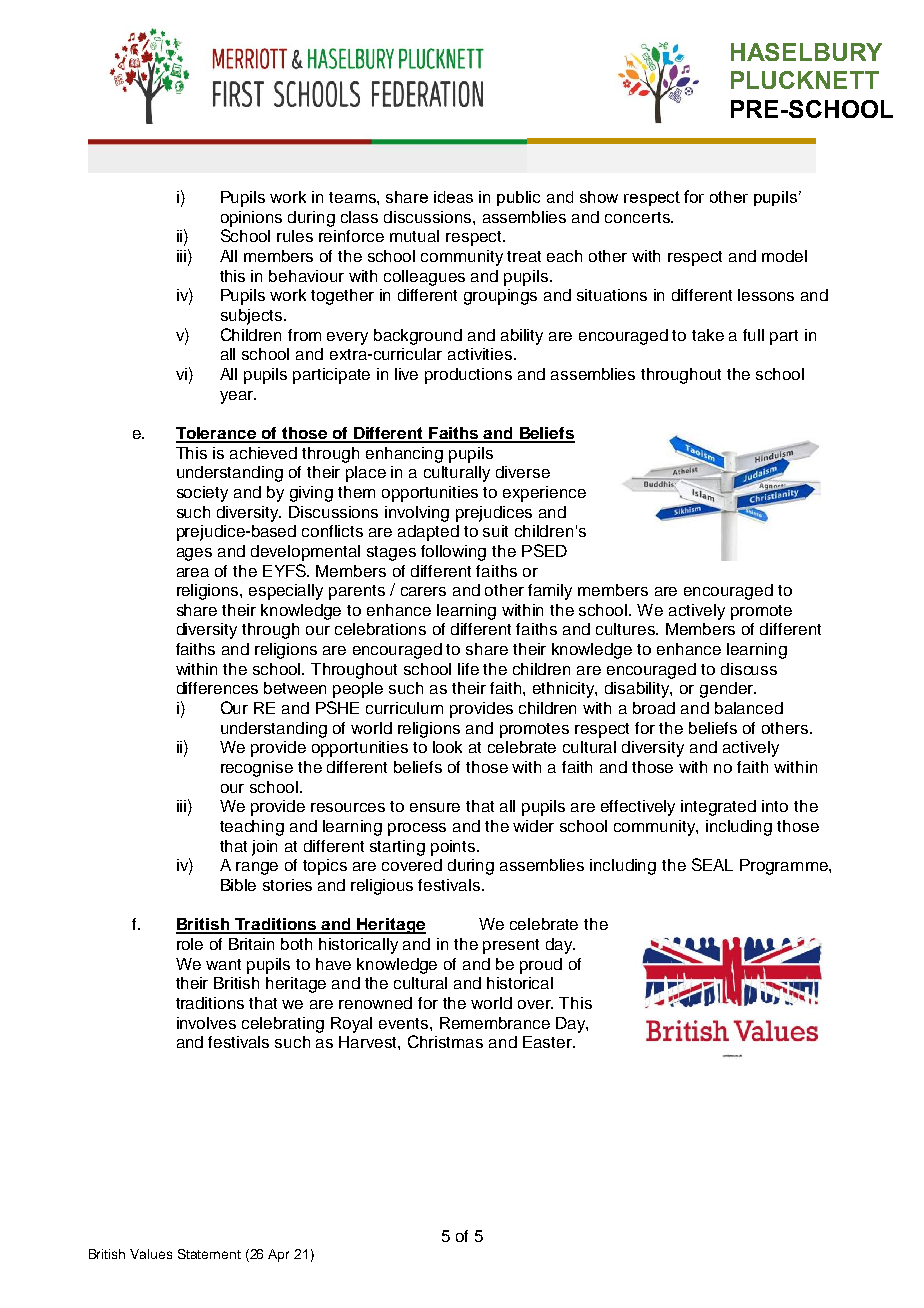 The height and width of the screenshot is (1308, 924). I want to click on look, so click(447, 747).
